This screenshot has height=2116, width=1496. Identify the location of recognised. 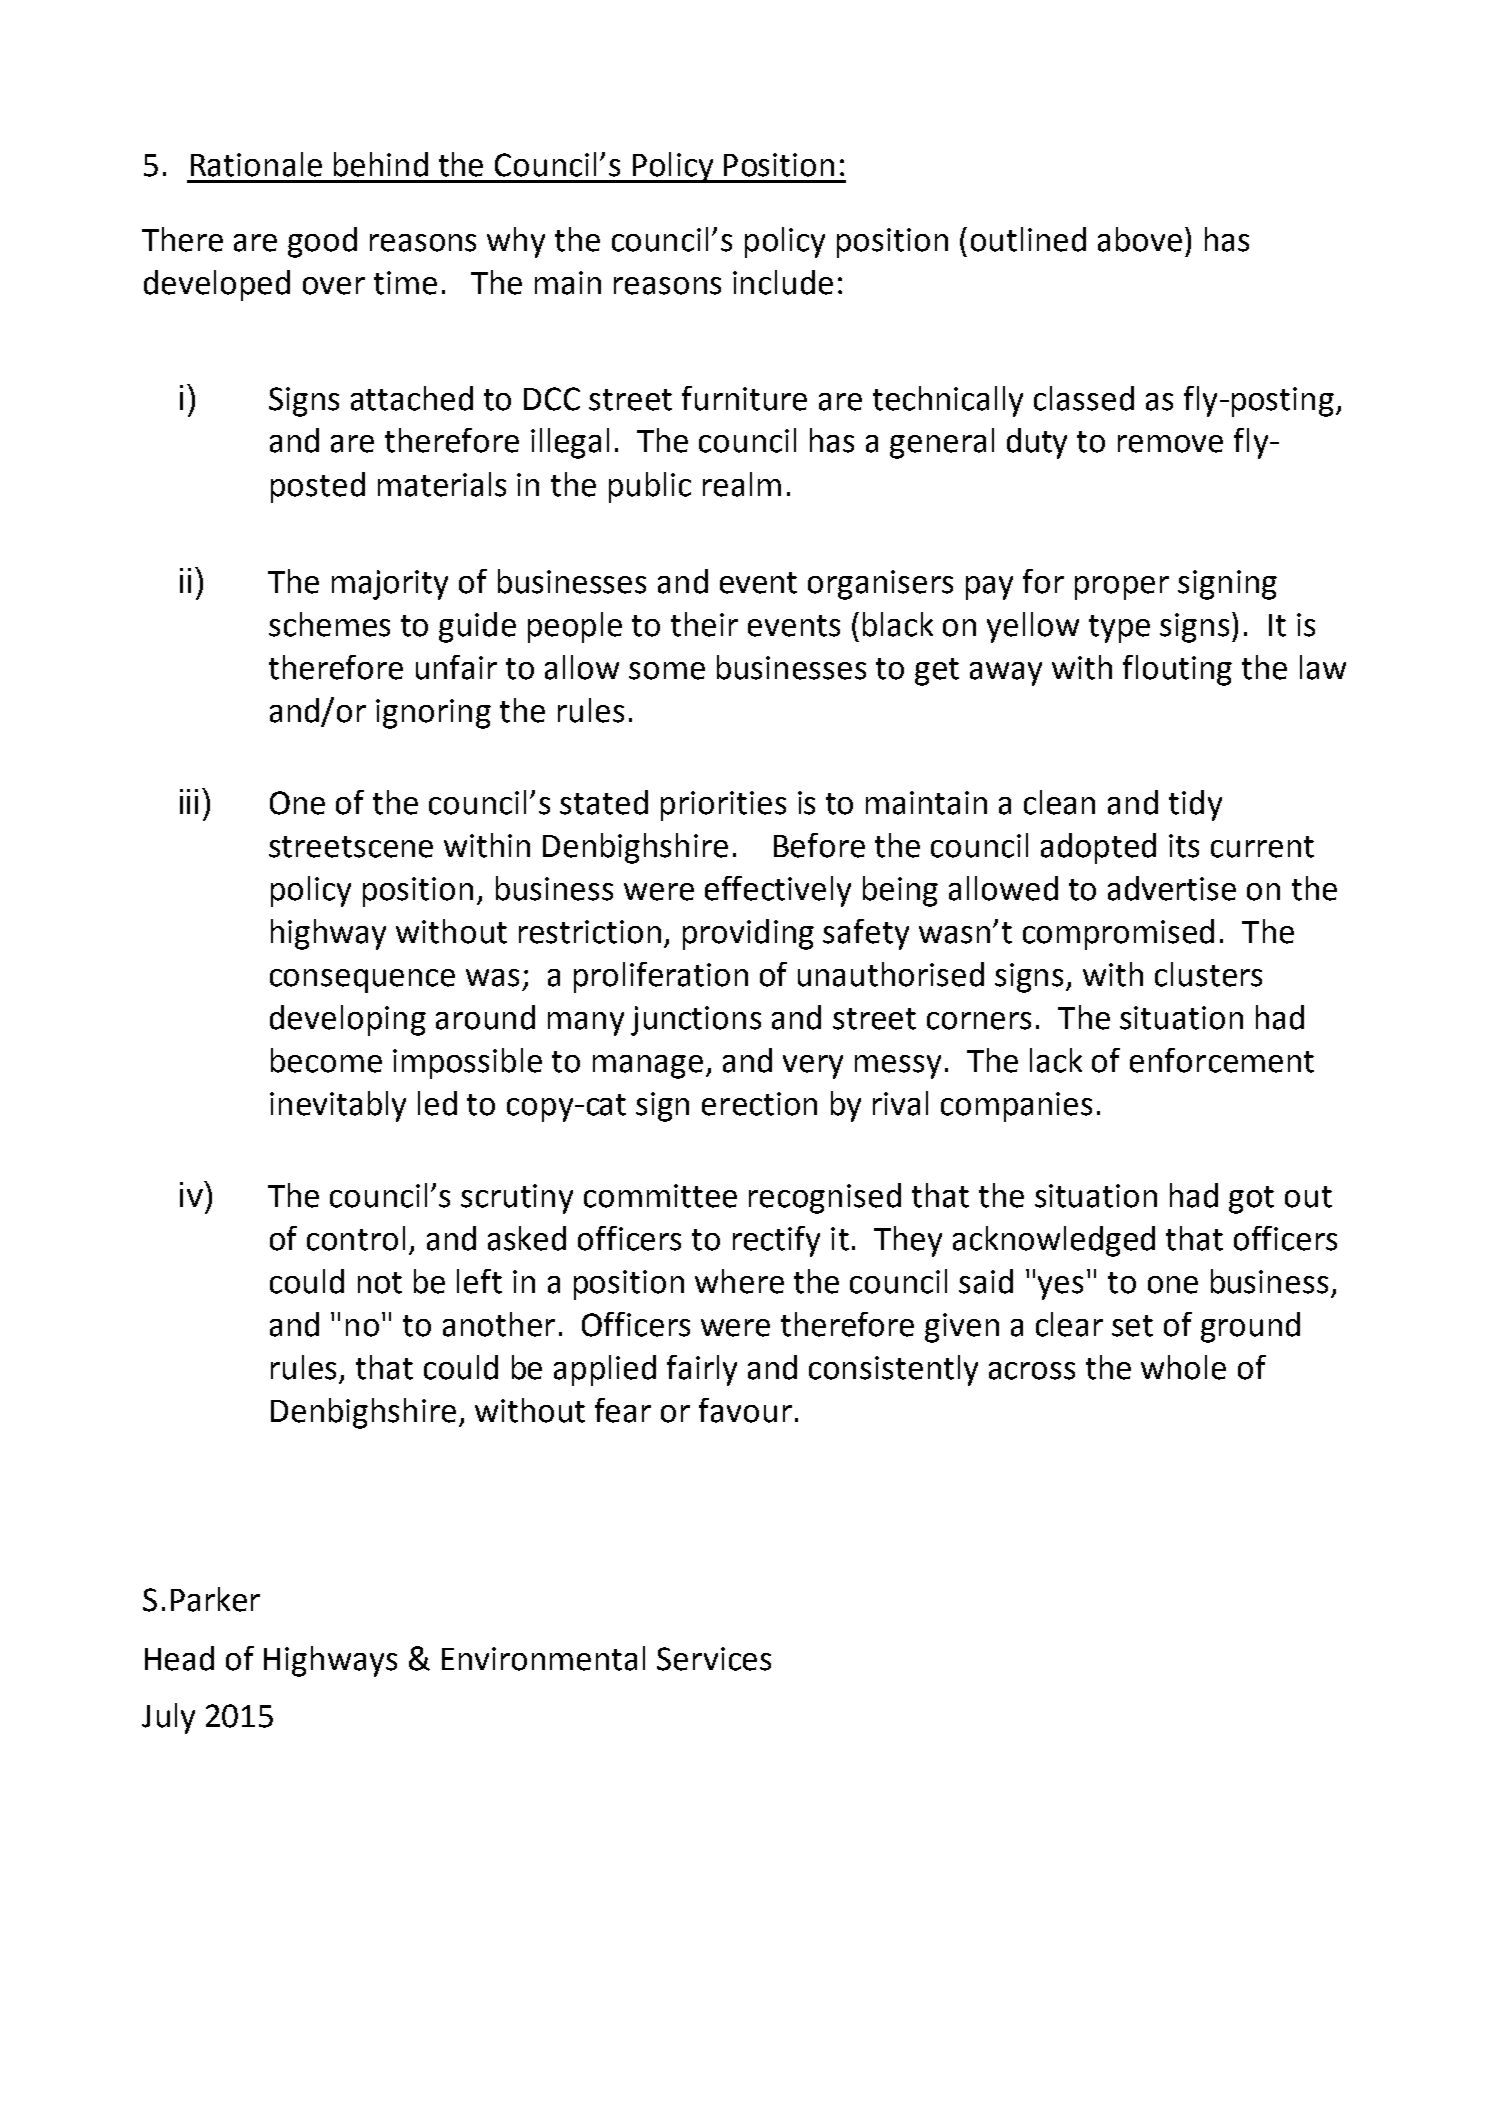
(825, 1198).
